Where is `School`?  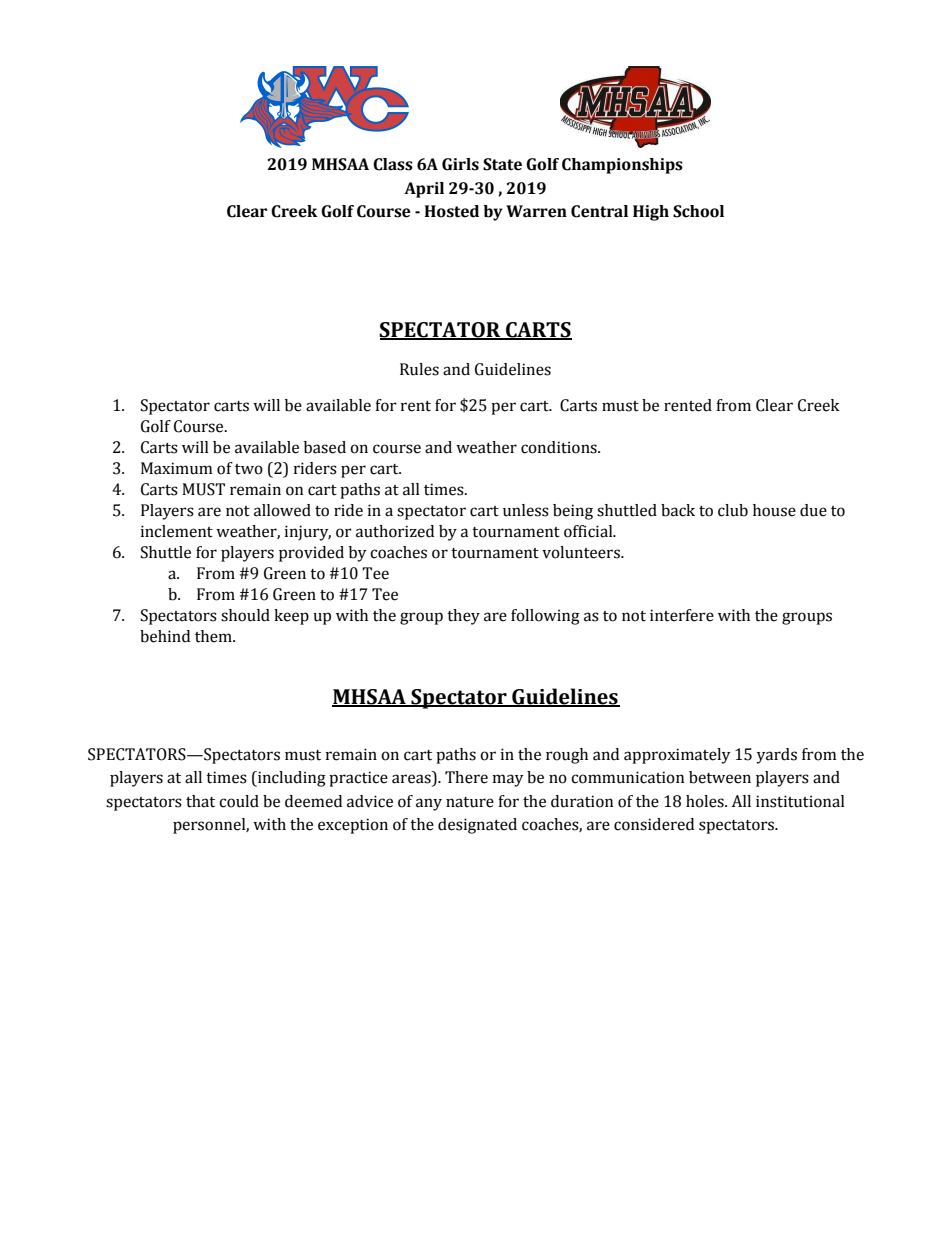
School is located at coordinates (698, 211).
